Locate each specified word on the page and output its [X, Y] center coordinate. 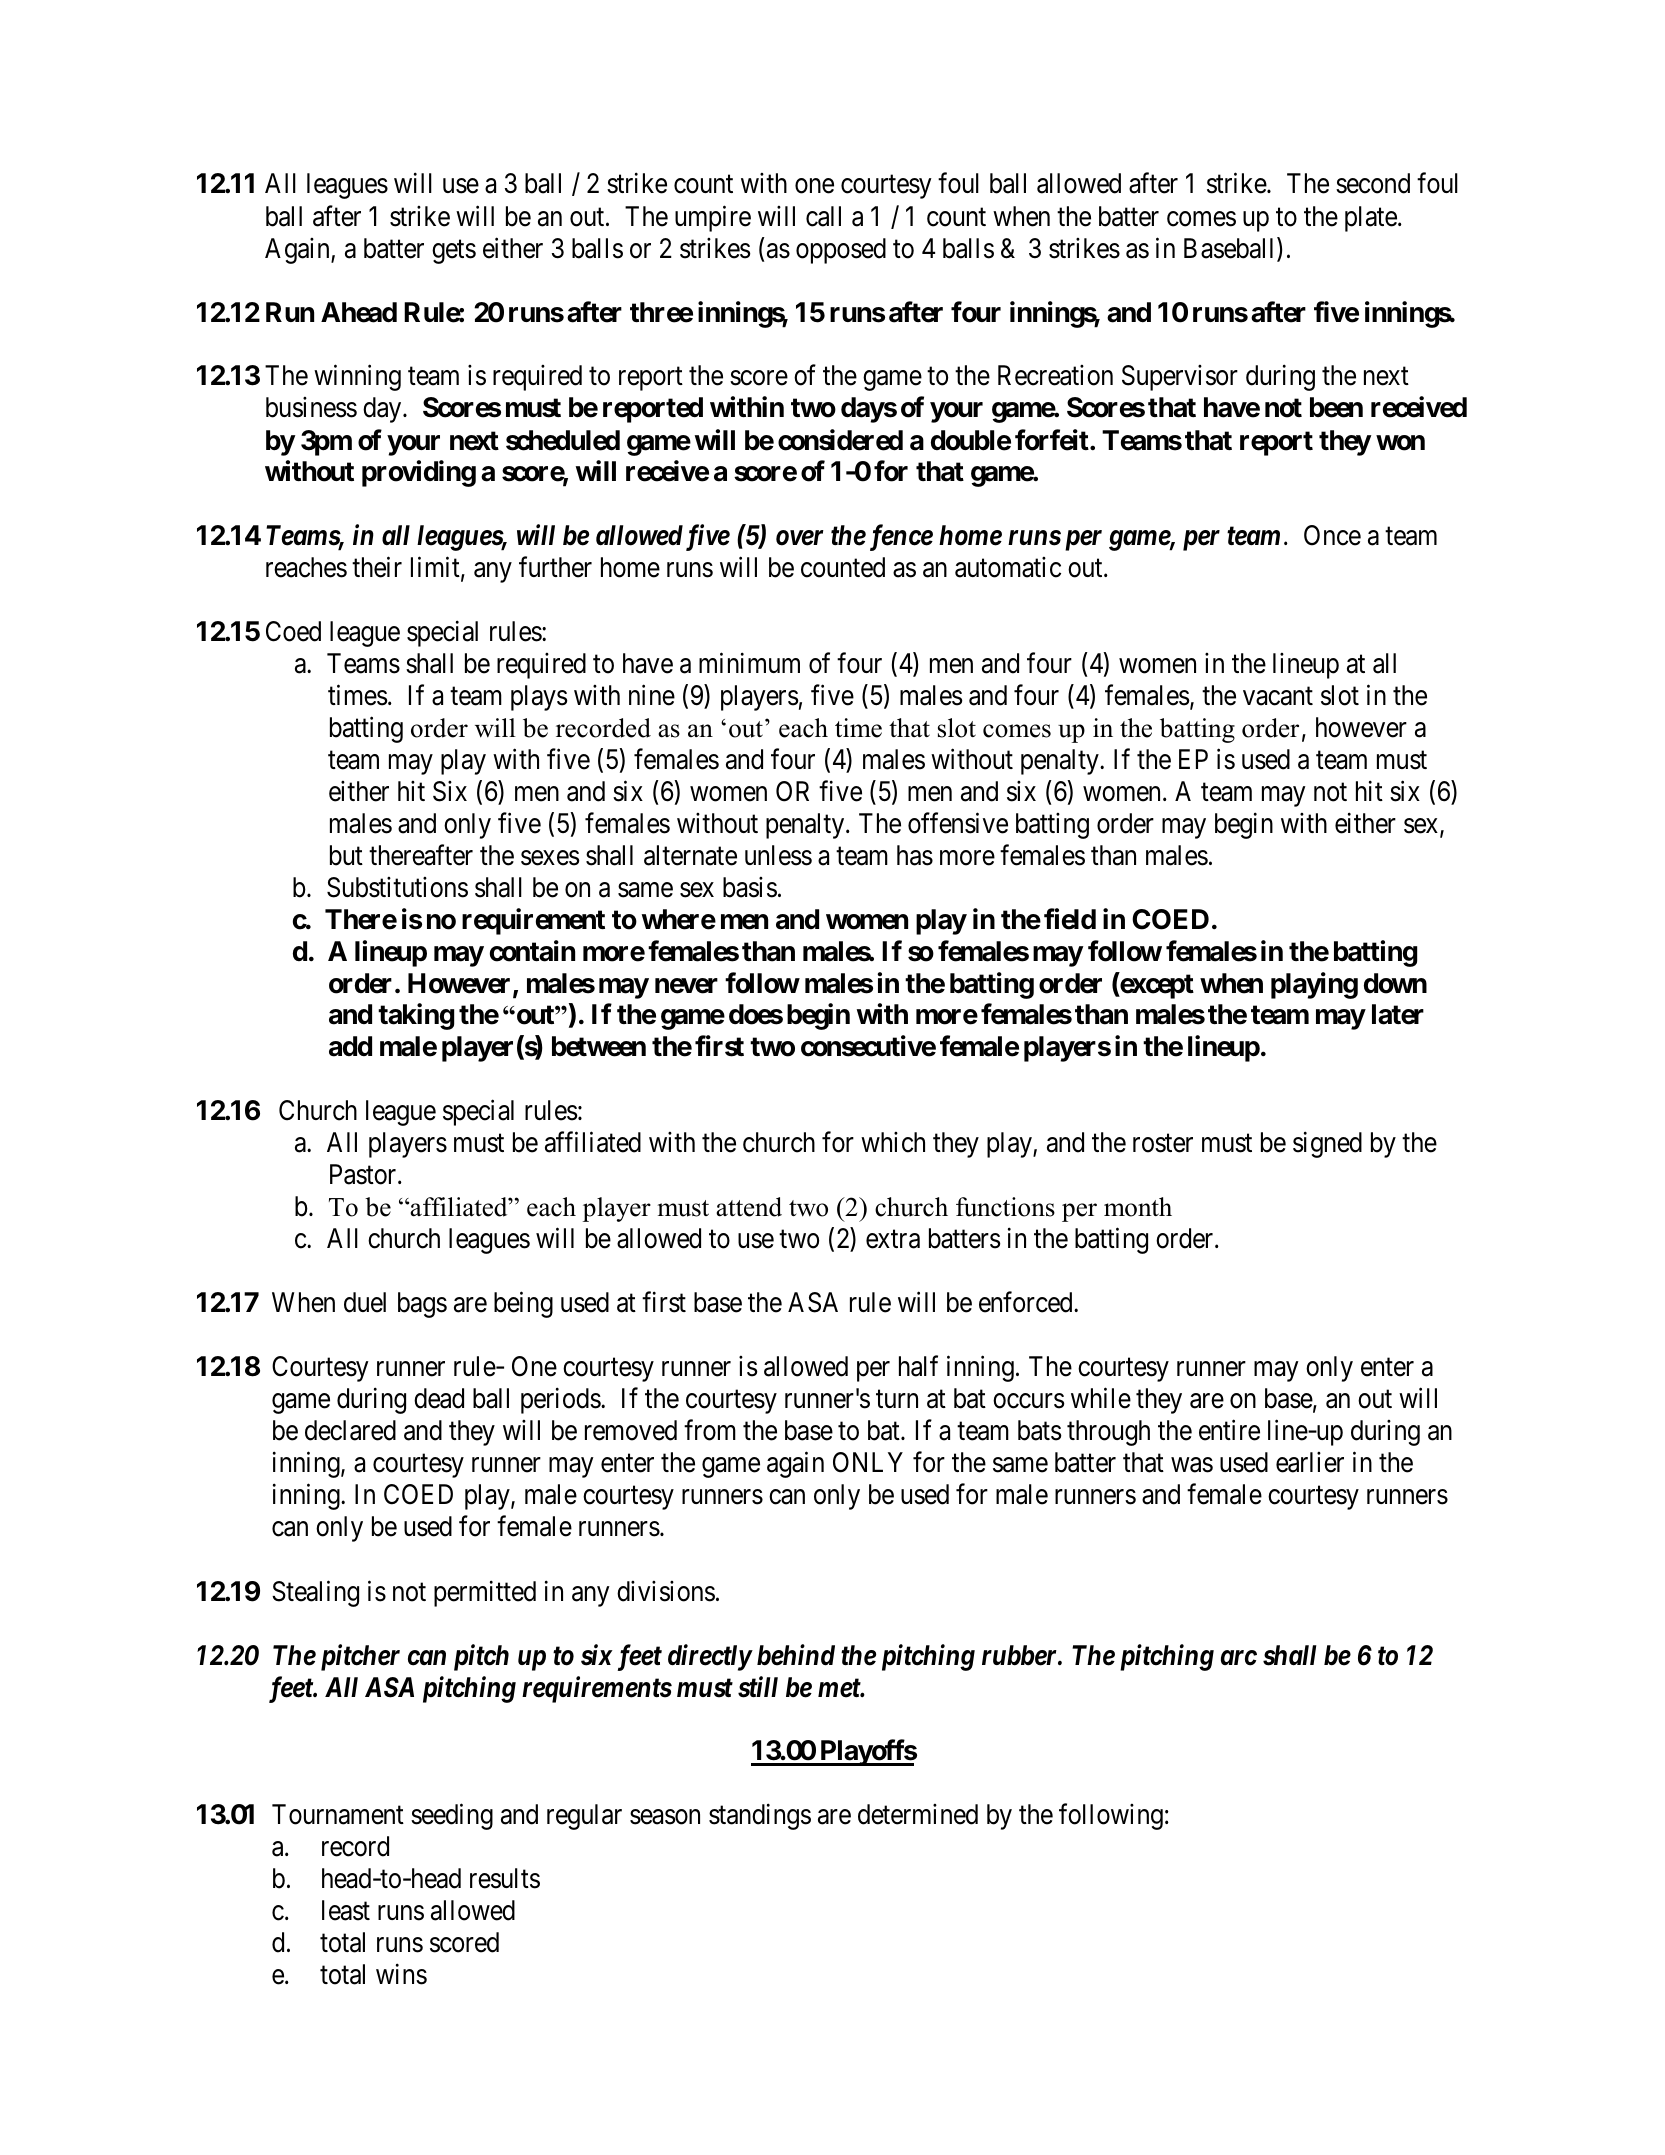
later [1398, 1014]
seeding [452, 1816]
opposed [841, 251]
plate [1371, 219]
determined [918, 1814]
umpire [713, 218]
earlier [1310, 1462]
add [350, 1046]
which [893, 1142]
